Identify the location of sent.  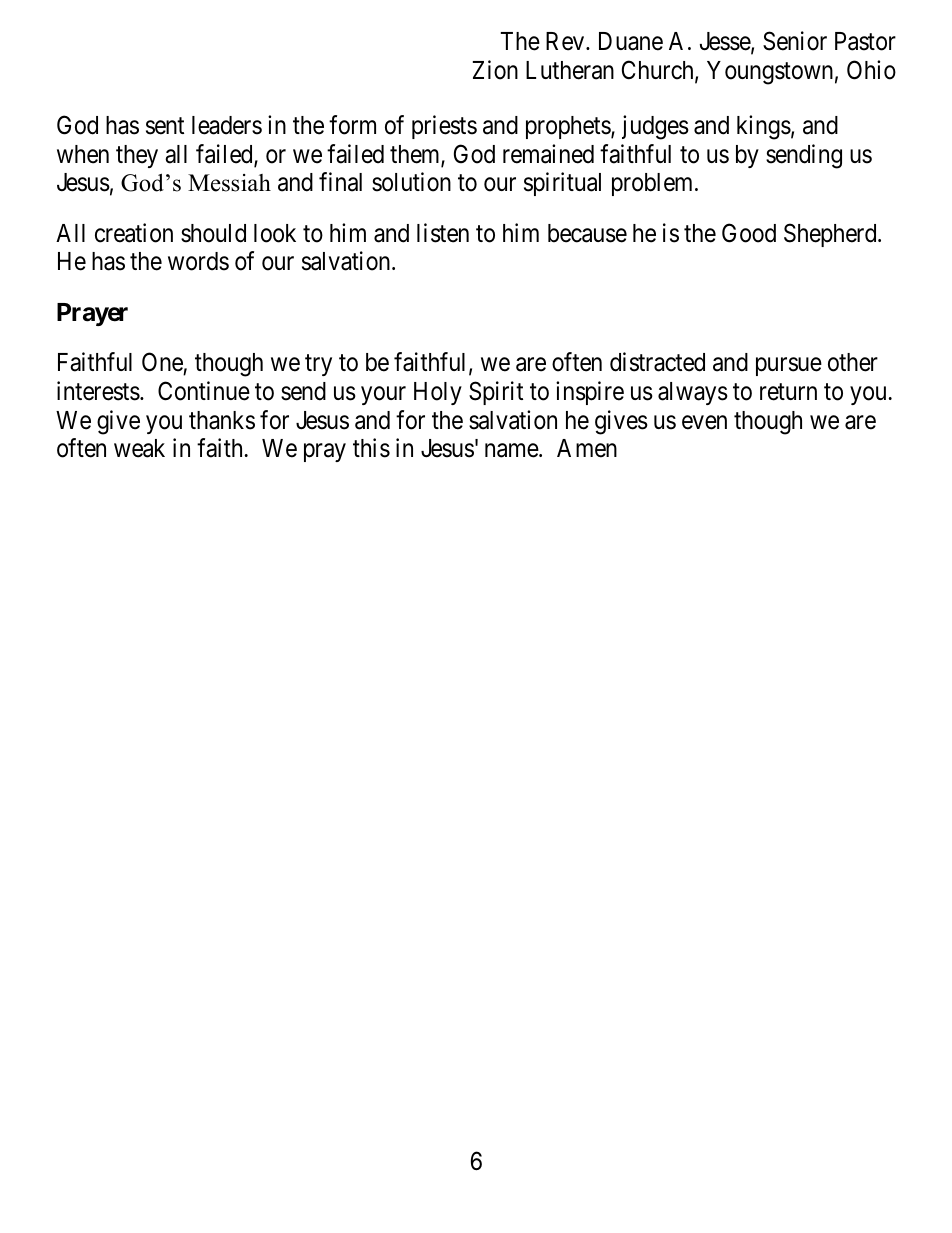
(165, 126).
